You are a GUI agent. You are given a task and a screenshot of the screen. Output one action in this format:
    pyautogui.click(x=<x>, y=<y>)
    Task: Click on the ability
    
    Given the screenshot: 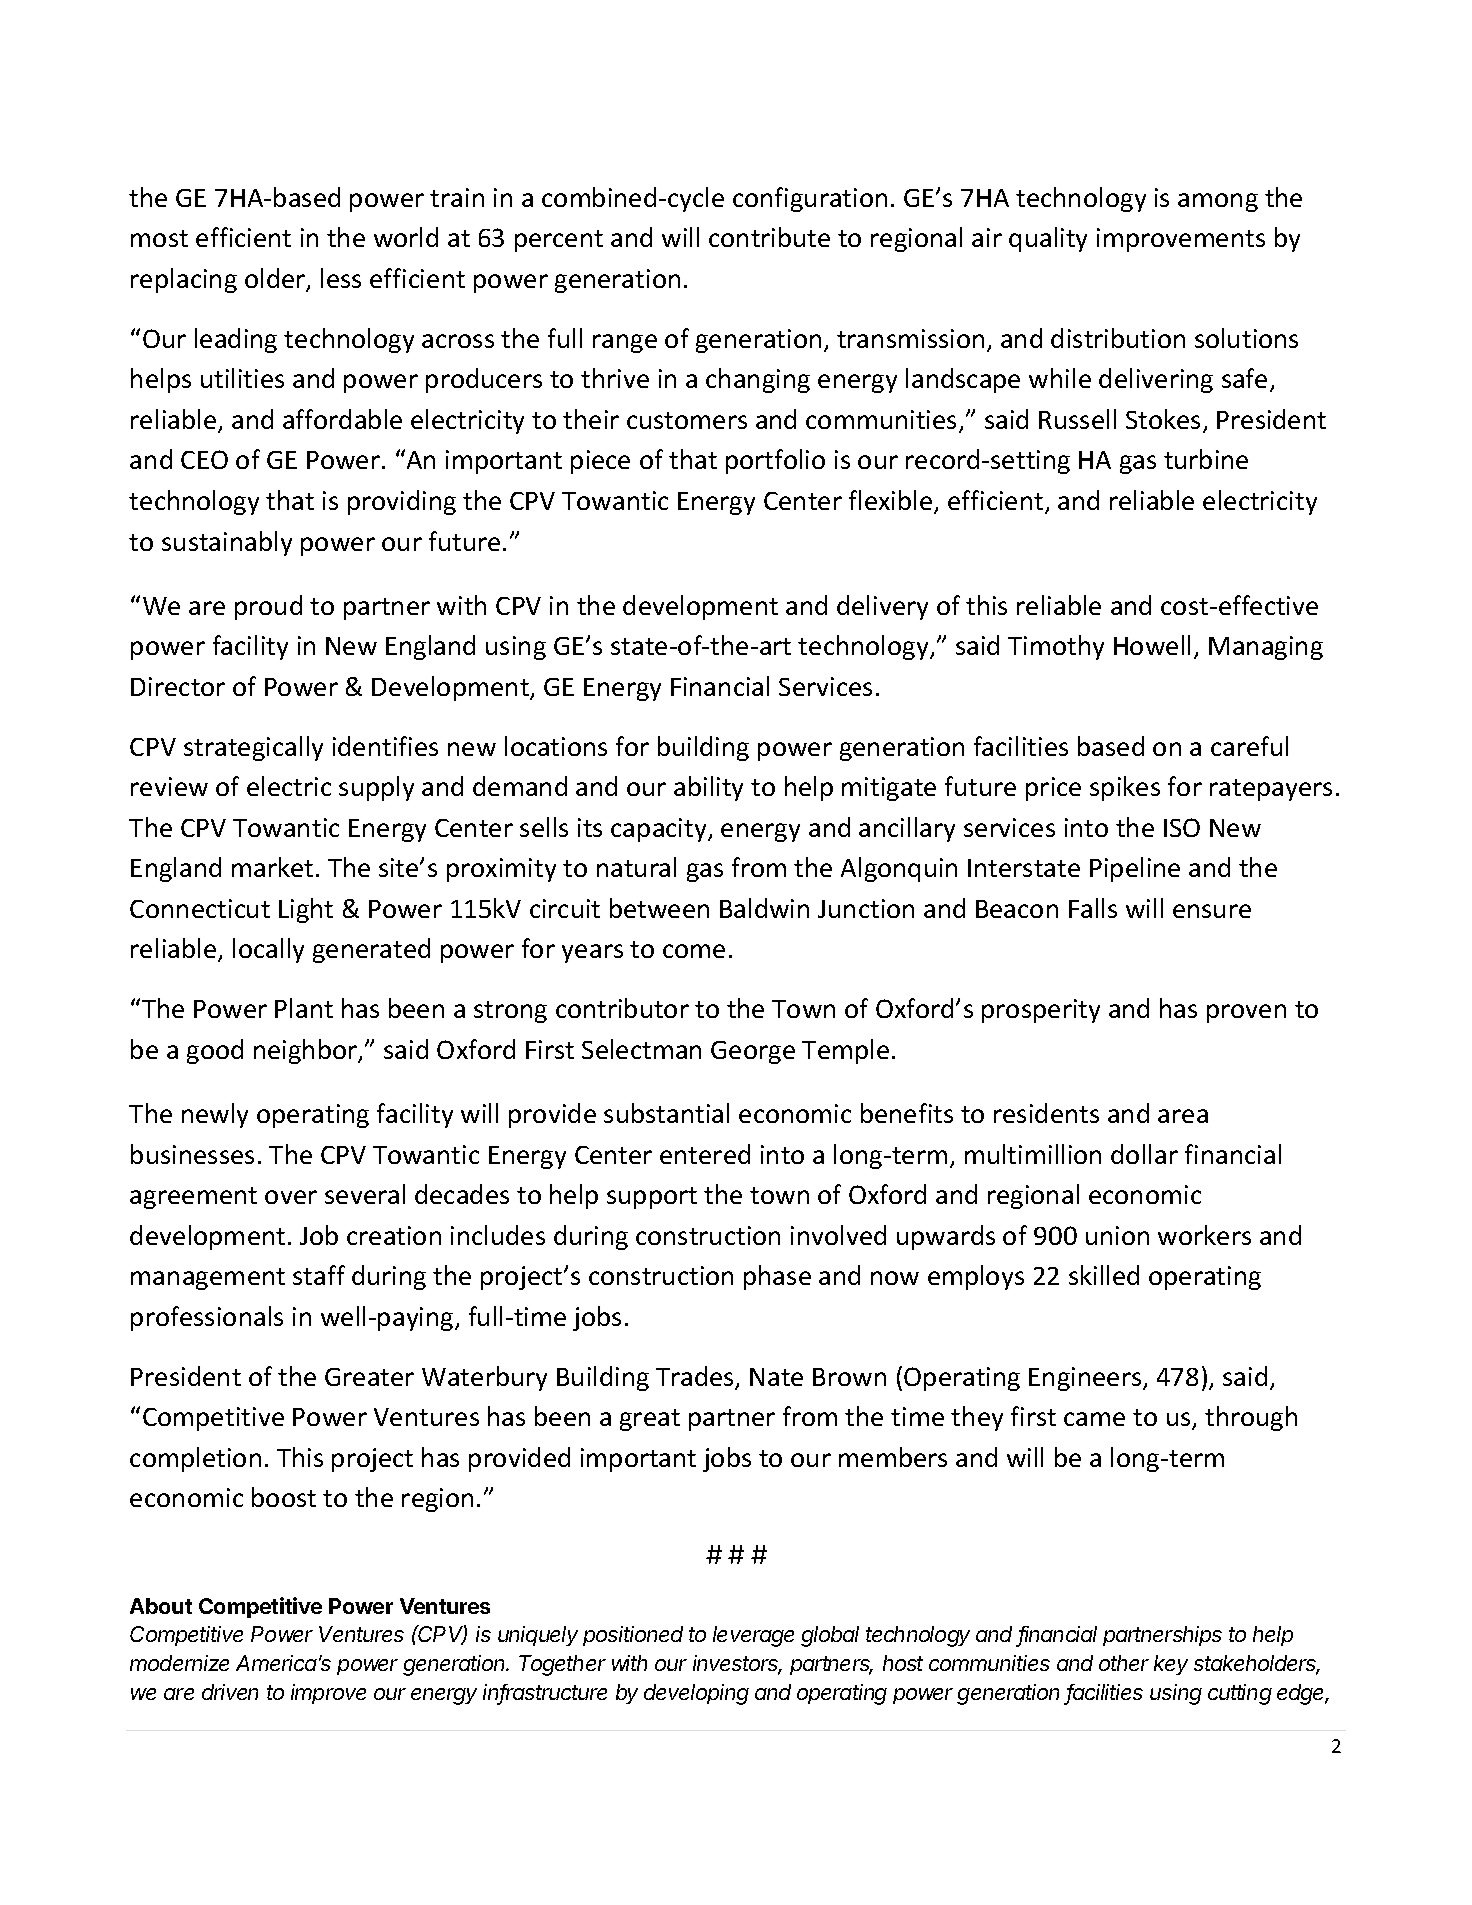 What is the action you would take?
    pyautogui.click(x=708, y=788)
